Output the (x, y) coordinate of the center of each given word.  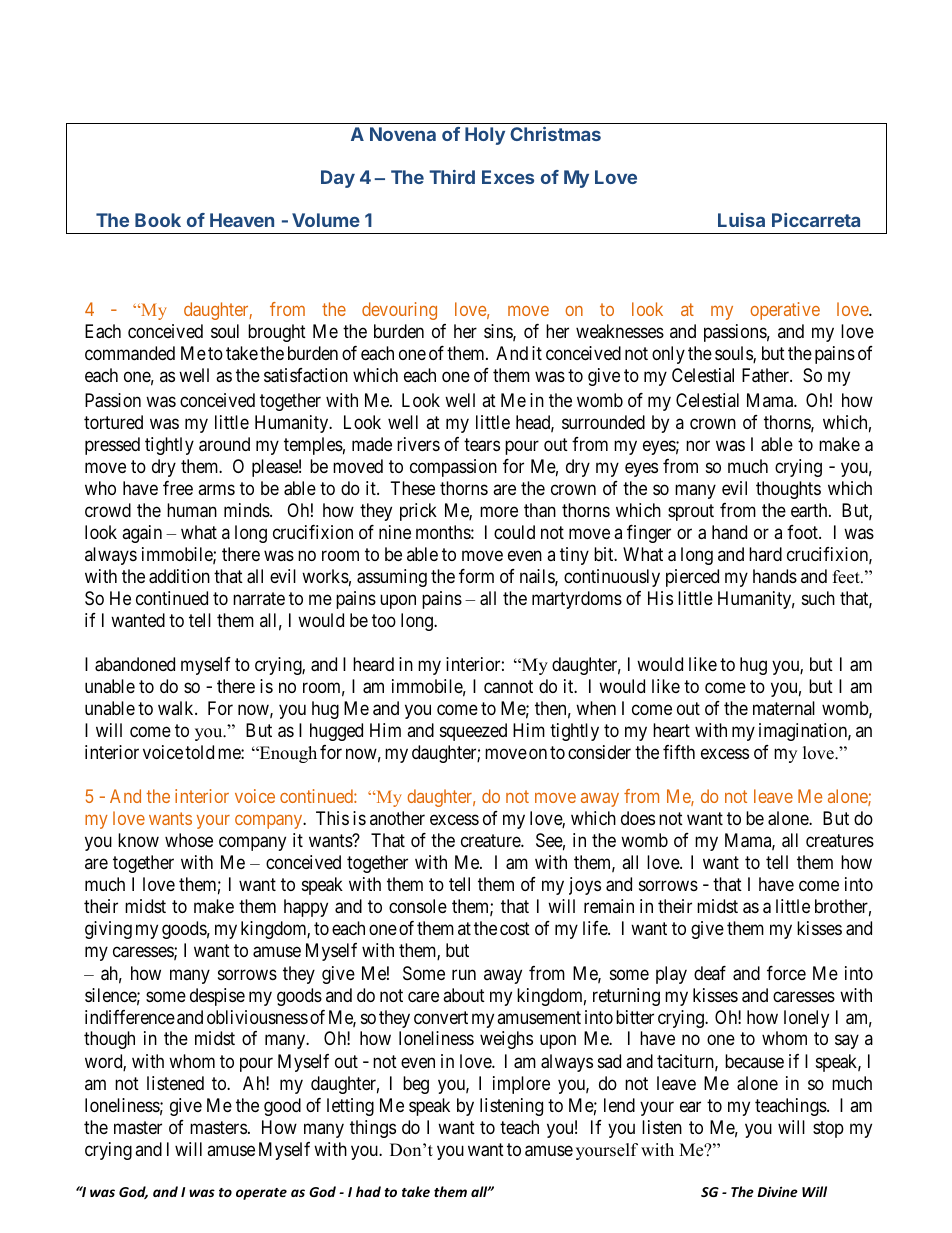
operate (261, 1194)
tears (482, 445)
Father (767, 375)
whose (189, 840)
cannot (508, 687)
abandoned (135, 664)
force (786, 973)
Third (452, 177)
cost (515, 929)
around (224, 444)
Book (158, 220)
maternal (784, 708)
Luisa (741, 220)
